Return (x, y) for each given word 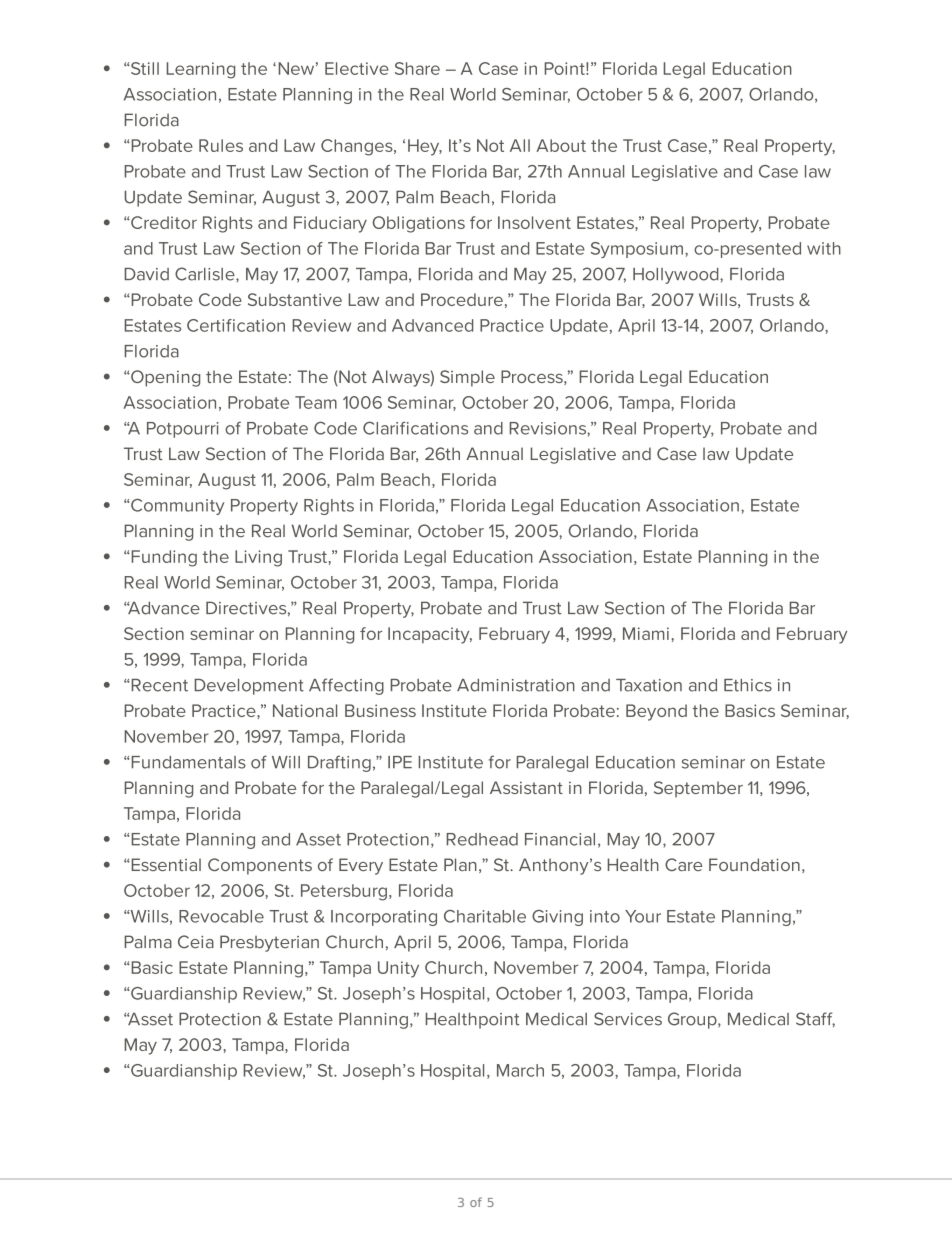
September (698, 789)
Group (693, 1020)
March (520, 1070)
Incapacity (430, 635)
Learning (200, 70)
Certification (236, 325)
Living (258, 558)
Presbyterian (269, 943)
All (520, 145)
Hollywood (677, 276)
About (561, 145)
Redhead (482, 839)
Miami (646, 633)
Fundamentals (187, 762)
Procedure (462, 299)
